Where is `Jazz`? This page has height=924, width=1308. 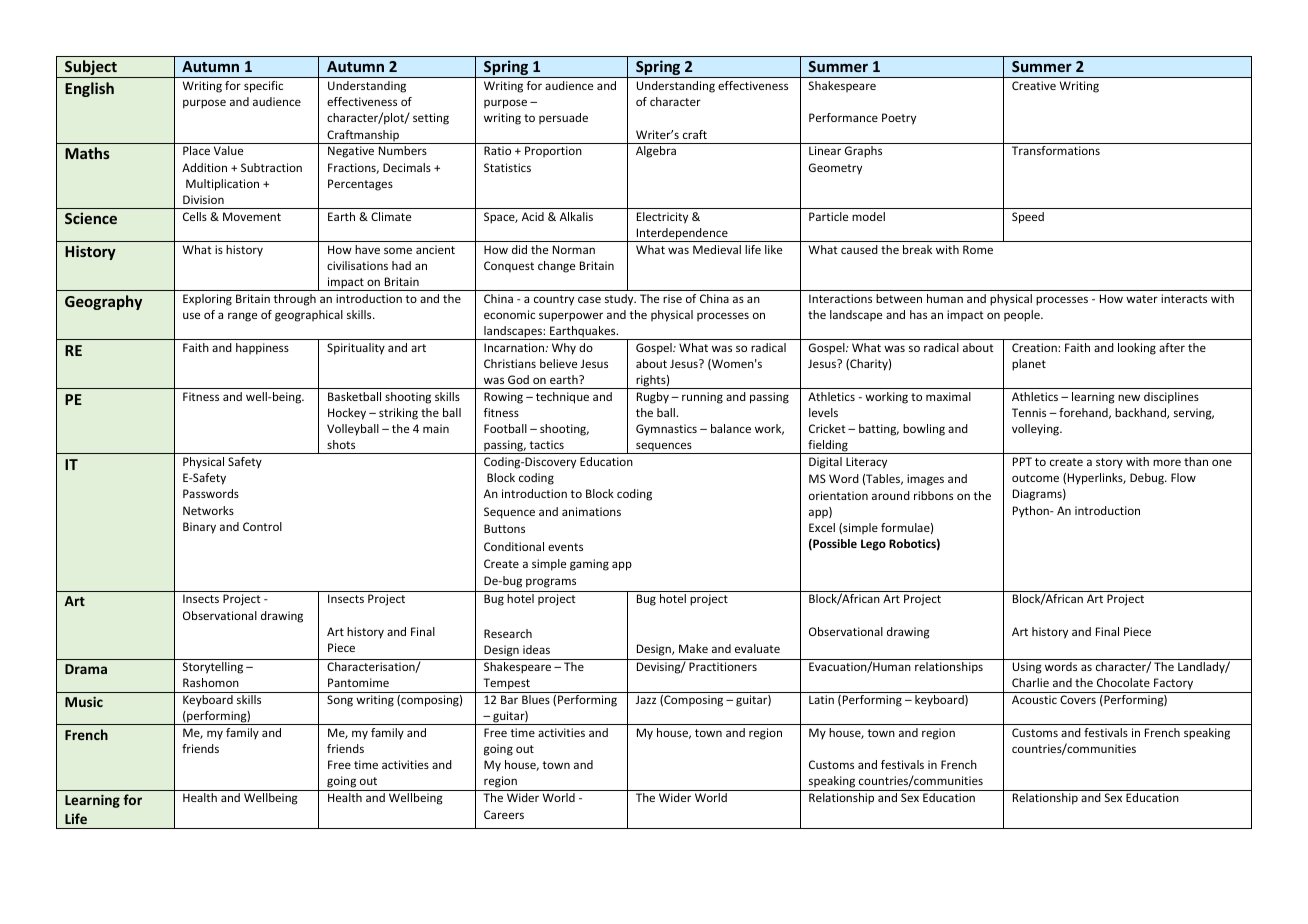 Jazz is located at coordinates (646, 699).
